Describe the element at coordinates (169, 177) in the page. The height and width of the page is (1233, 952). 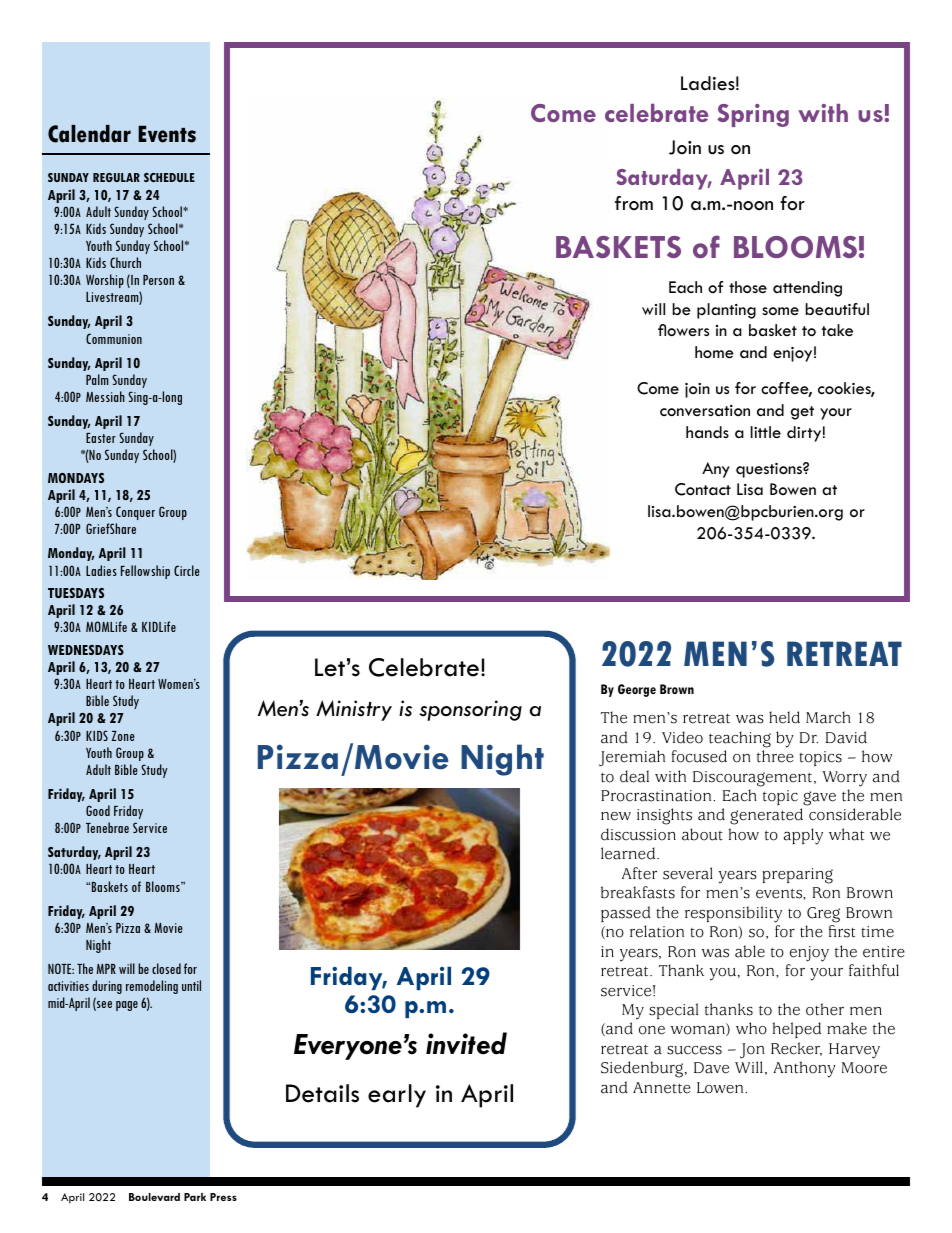
I see `schedule` at that location.
